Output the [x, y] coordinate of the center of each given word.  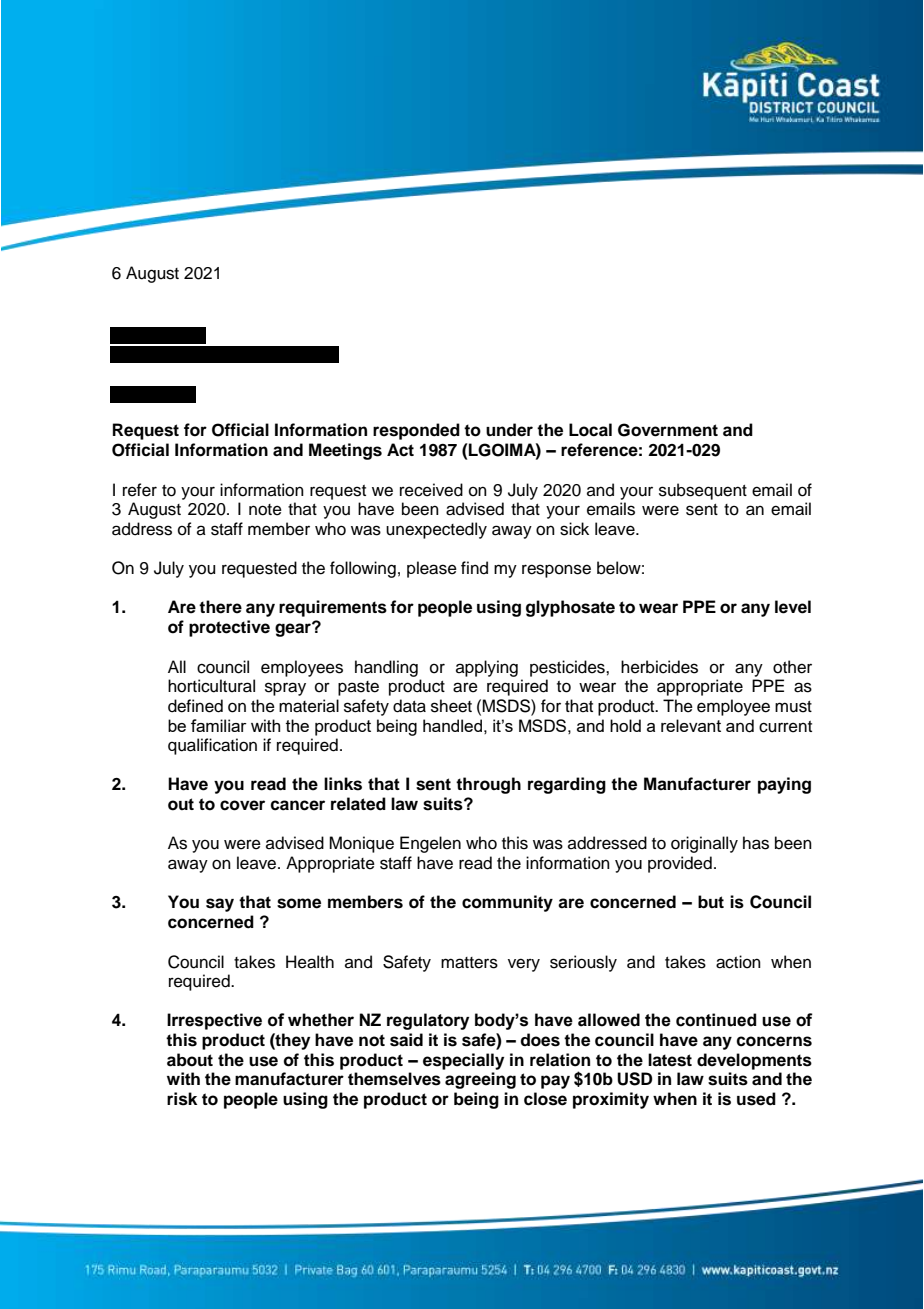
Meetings [345, 451]
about [190, 1060]
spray [285, 689]
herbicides [659, 667]
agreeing [480, 1080]
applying [487, 668]
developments [754, 1061]
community [507, 903]
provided [680, 864]
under [509, 430]
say [220, 905]
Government [668, 430]
